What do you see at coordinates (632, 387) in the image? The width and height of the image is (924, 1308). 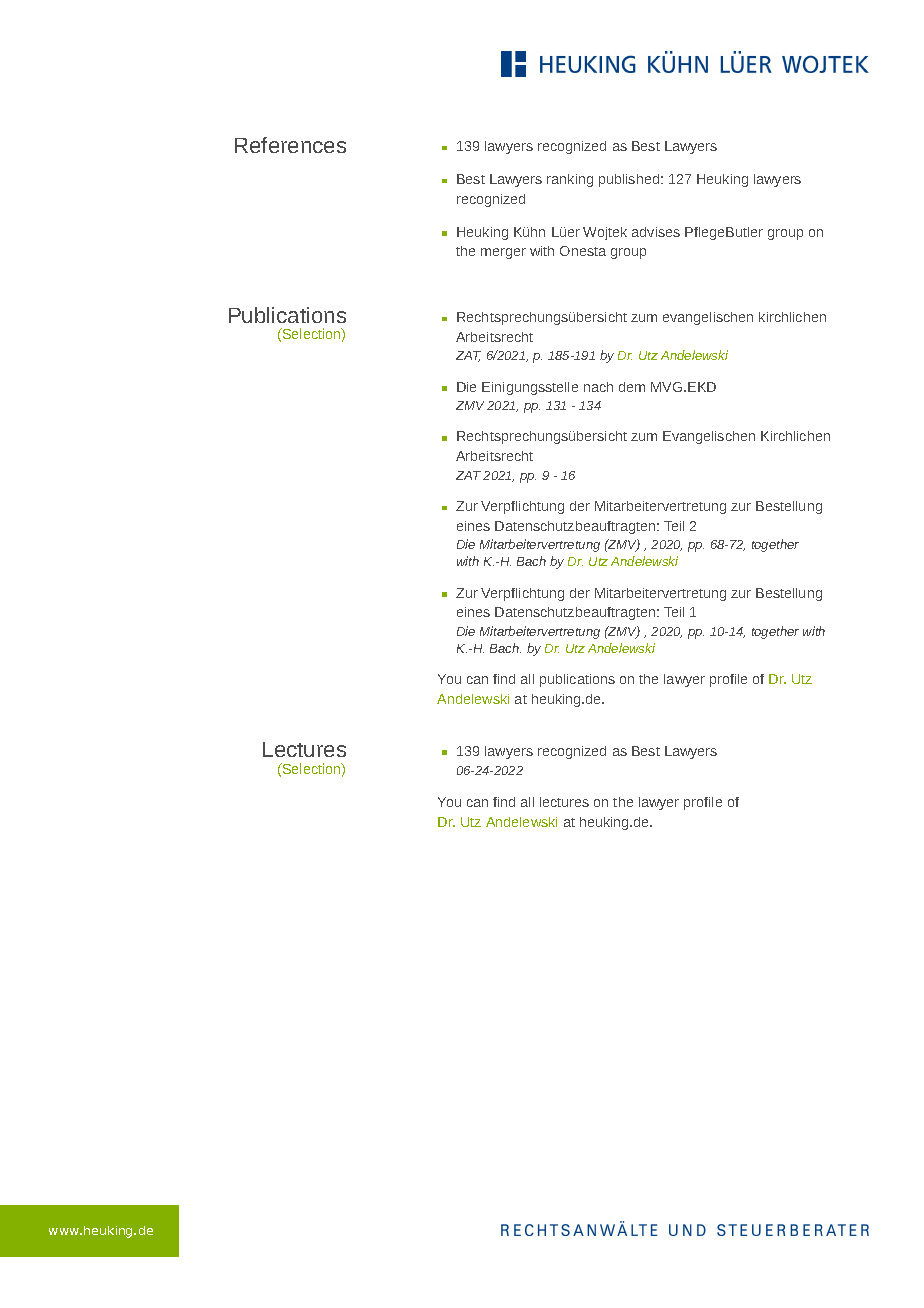 I see `dem` at bounding box center [632, 387].
